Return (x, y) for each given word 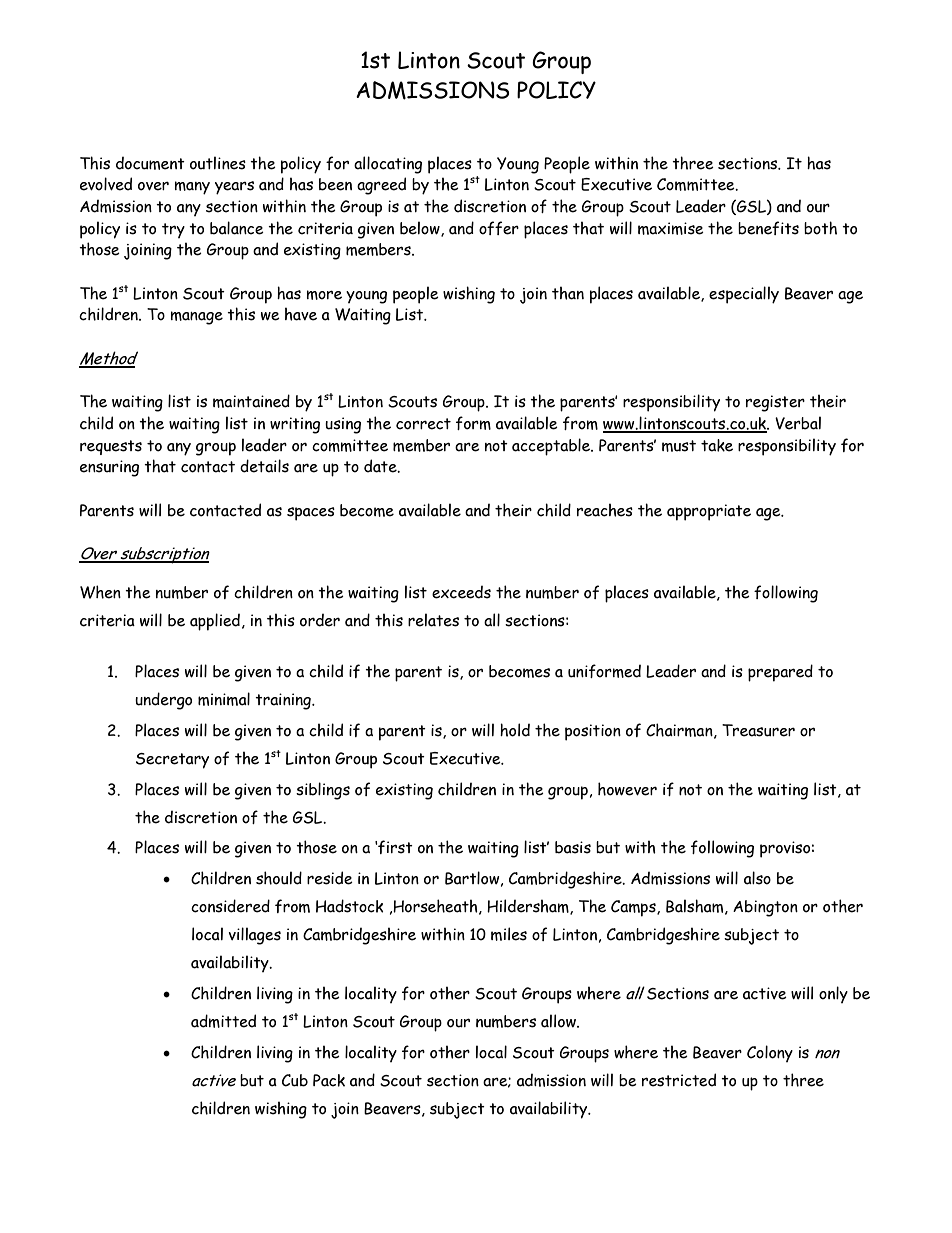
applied (215, 622)
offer (499, 228)
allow (559, 1021)
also (757, 878)
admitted (223, 1021)
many (192, 188)
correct (423, 424)
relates (433, 620)
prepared (780, 673)
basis (573, 847)
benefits (768, 228)
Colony (770, 1053)
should (279, 878)
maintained (251, 401)
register (775, 403)
